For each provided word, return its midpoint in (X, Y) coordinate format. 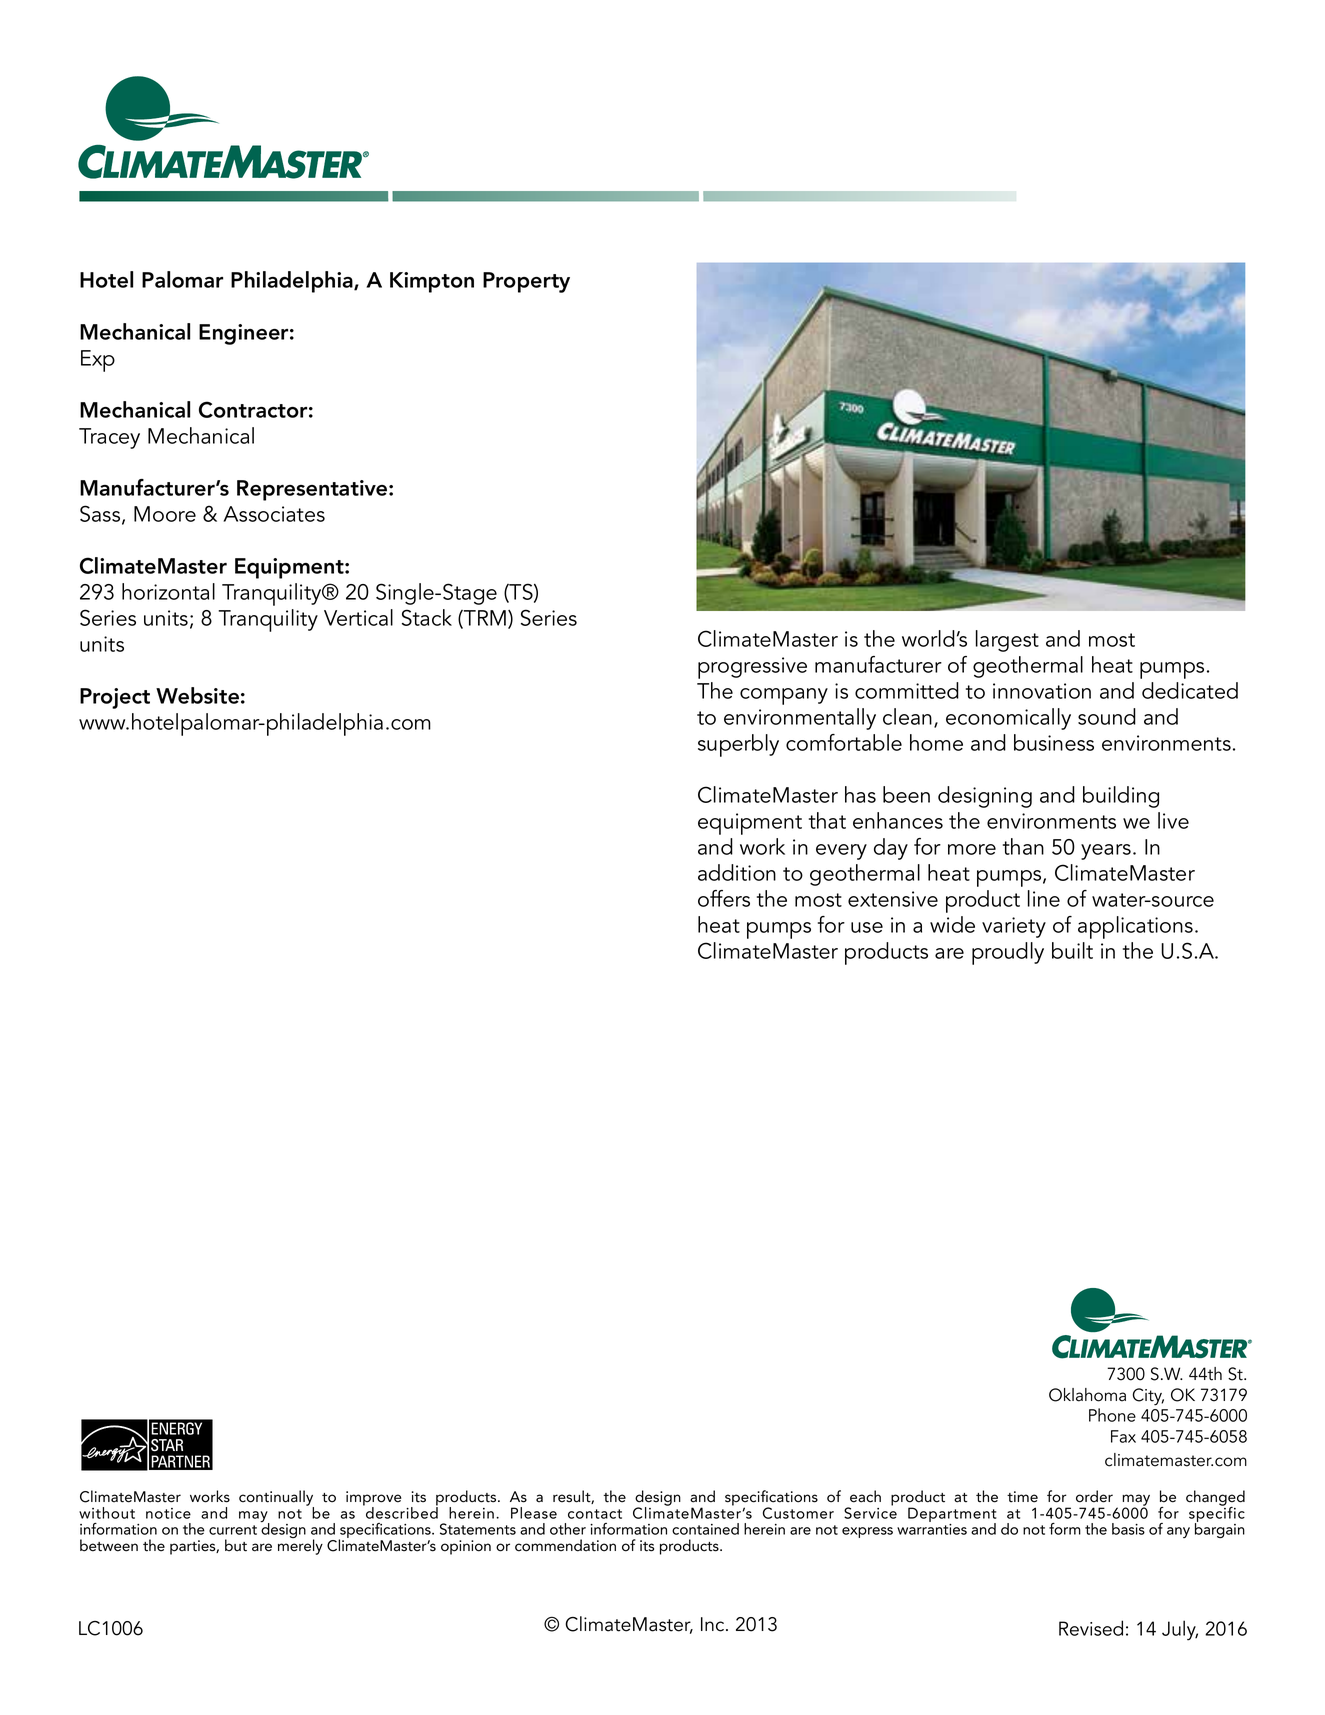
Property (526, 282)
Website (197, 695)
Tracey (109, 438)
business (1054, 742)
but (236, 1545)
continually (276, 1499)
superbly (738, 745)
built (1072, 950)
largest (1007, 641)
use (867, 927)
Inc (714, 1624)
